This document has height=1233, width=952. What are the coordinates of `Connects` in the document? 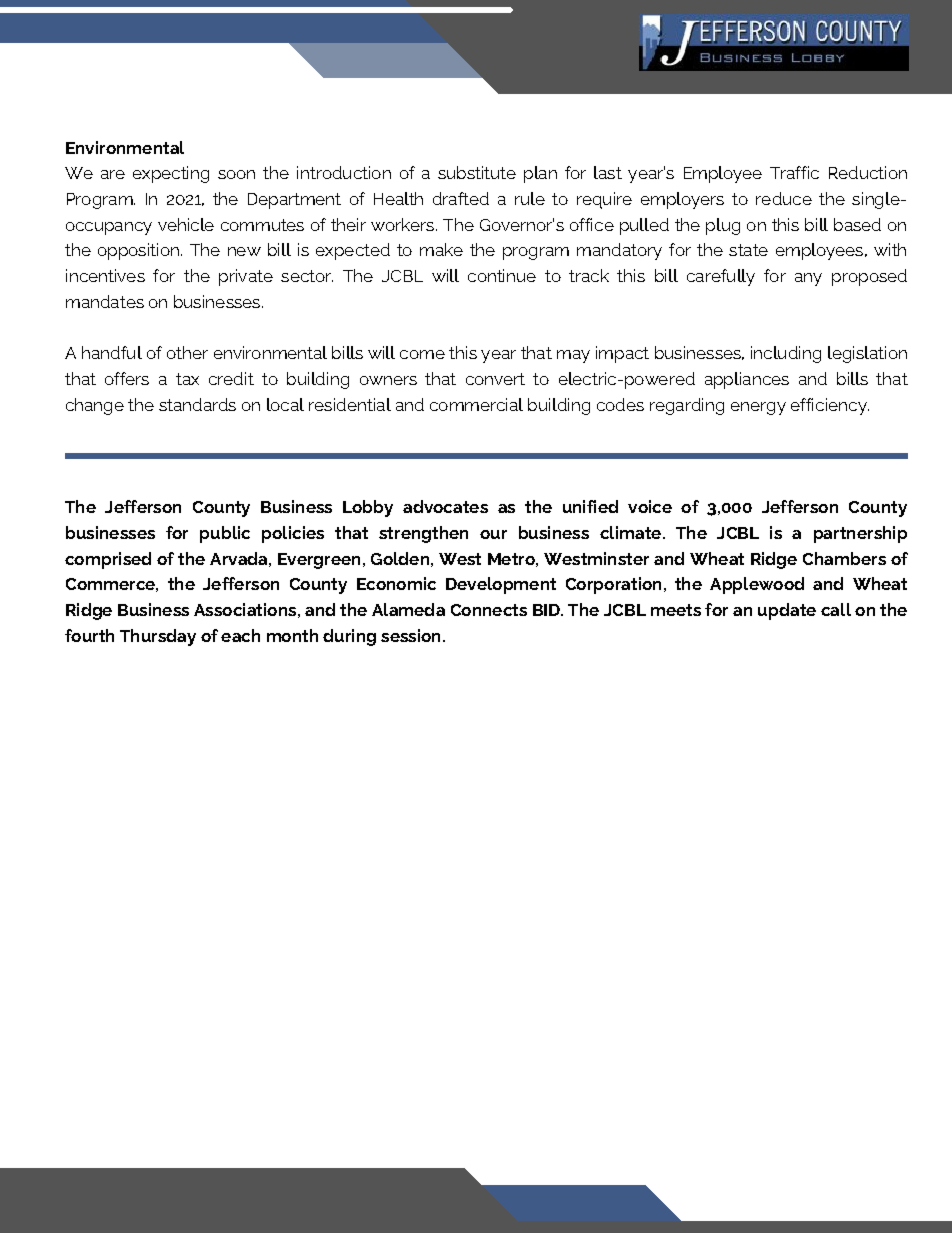 It's located at (489, 610).
